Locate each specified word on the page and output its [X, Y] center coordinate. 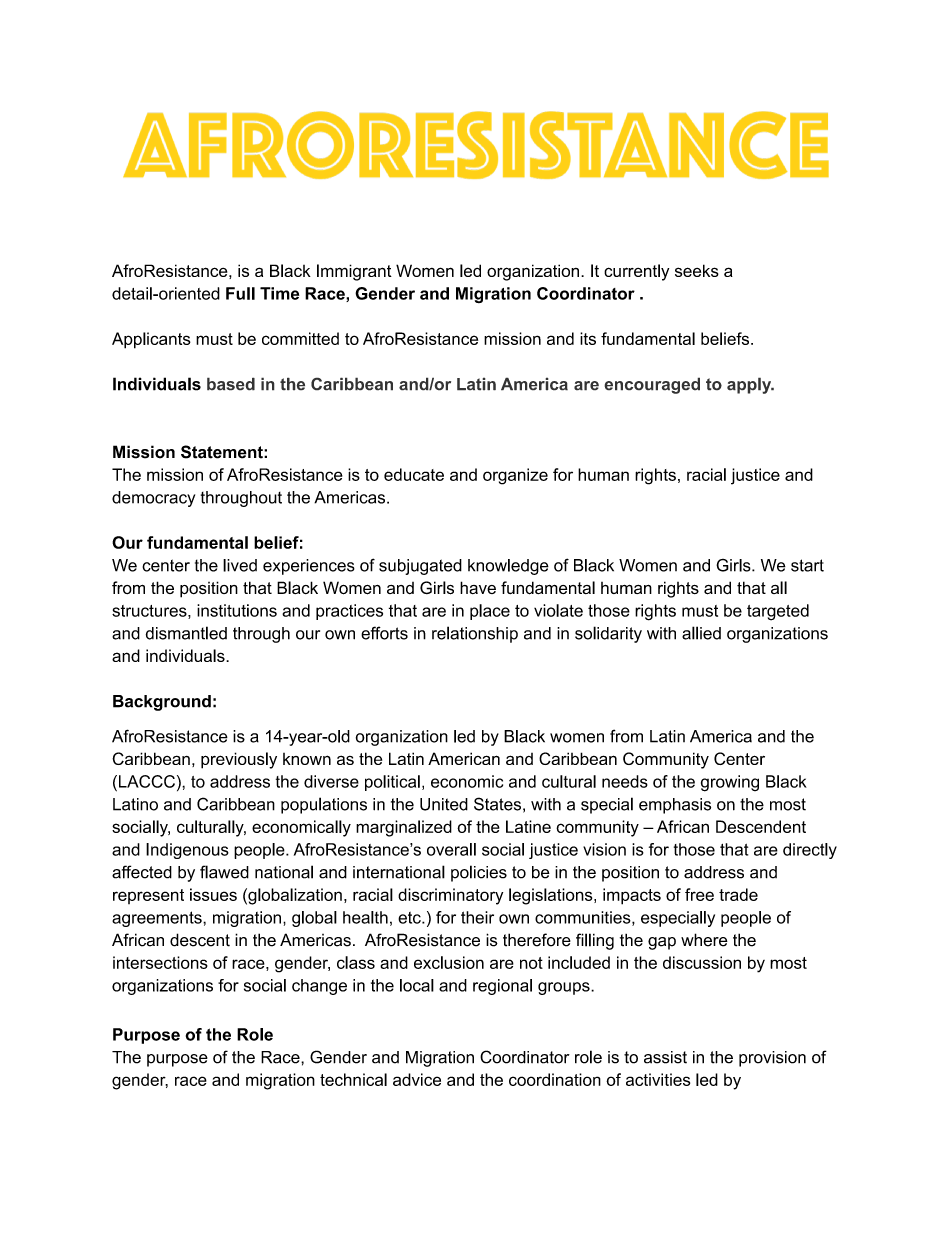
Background [162, 703]
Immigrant [354, 272]
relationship [475, 634]
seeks [697, 270]
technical [353, 1079]
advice [417, 1079]
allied [701, 633]
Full [240, 293]
